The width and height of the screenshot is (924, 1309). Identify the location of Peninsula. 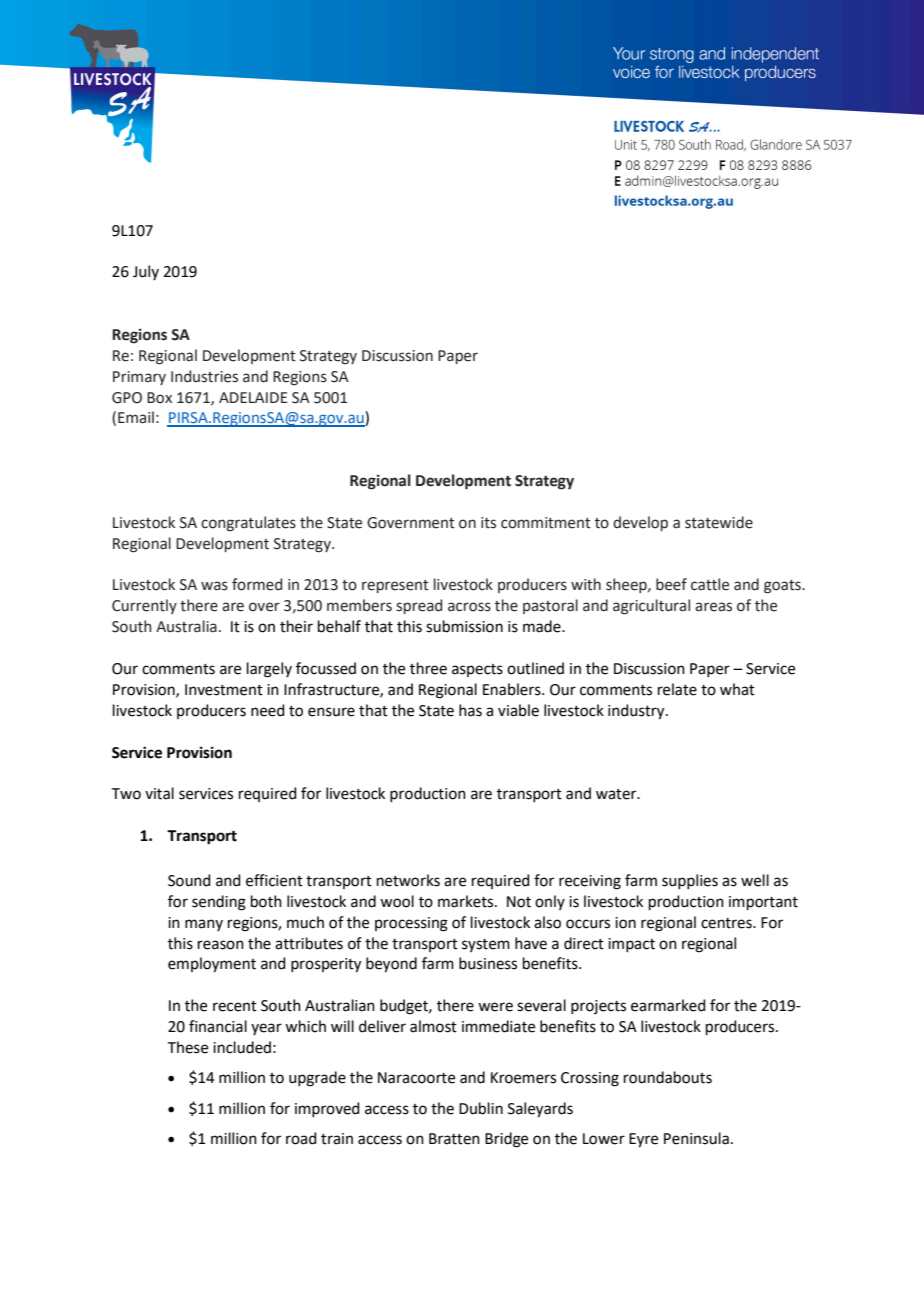
(696, 1138).
